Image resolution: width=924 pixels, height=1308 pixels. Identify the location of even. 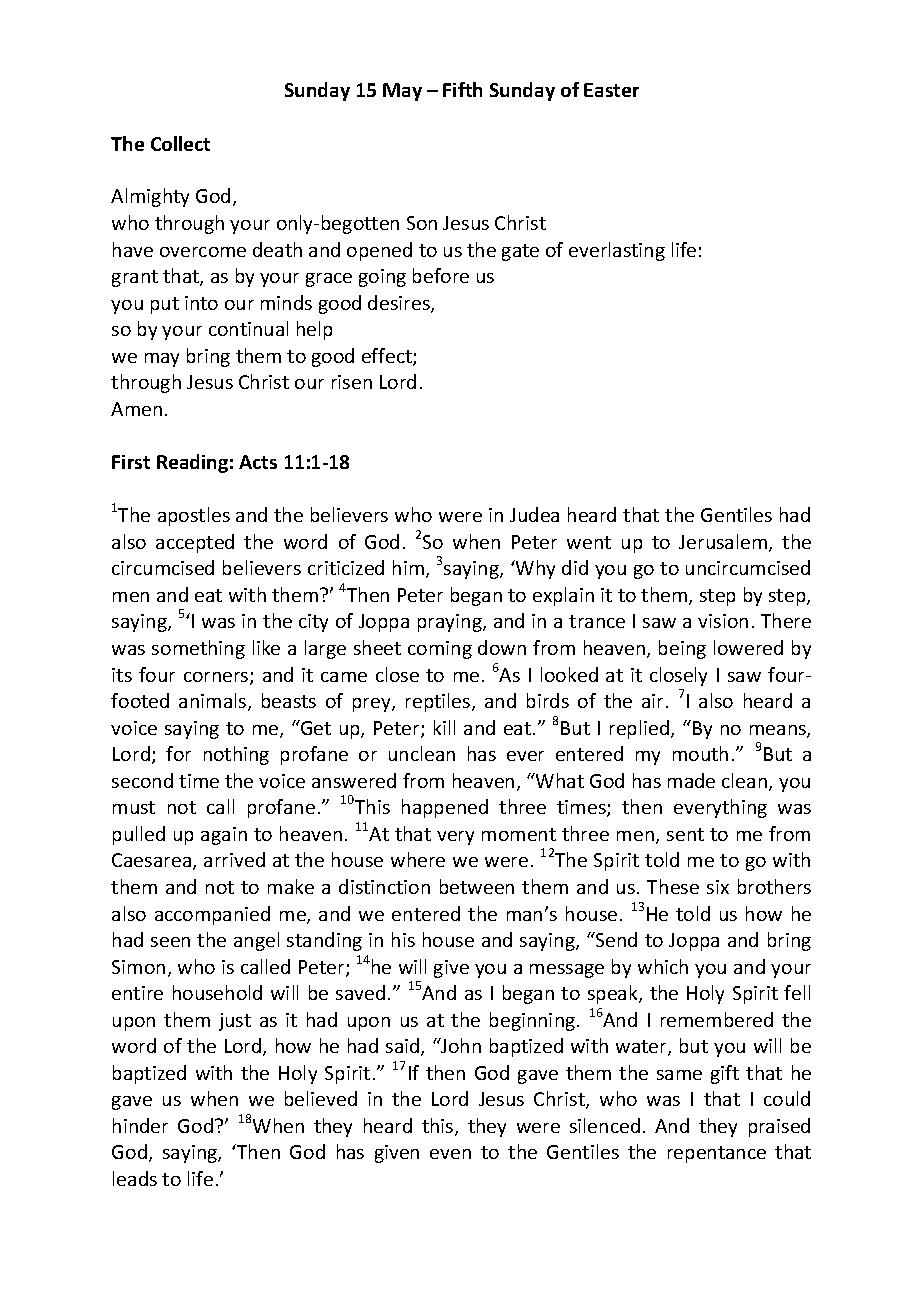
(450, 1154).
